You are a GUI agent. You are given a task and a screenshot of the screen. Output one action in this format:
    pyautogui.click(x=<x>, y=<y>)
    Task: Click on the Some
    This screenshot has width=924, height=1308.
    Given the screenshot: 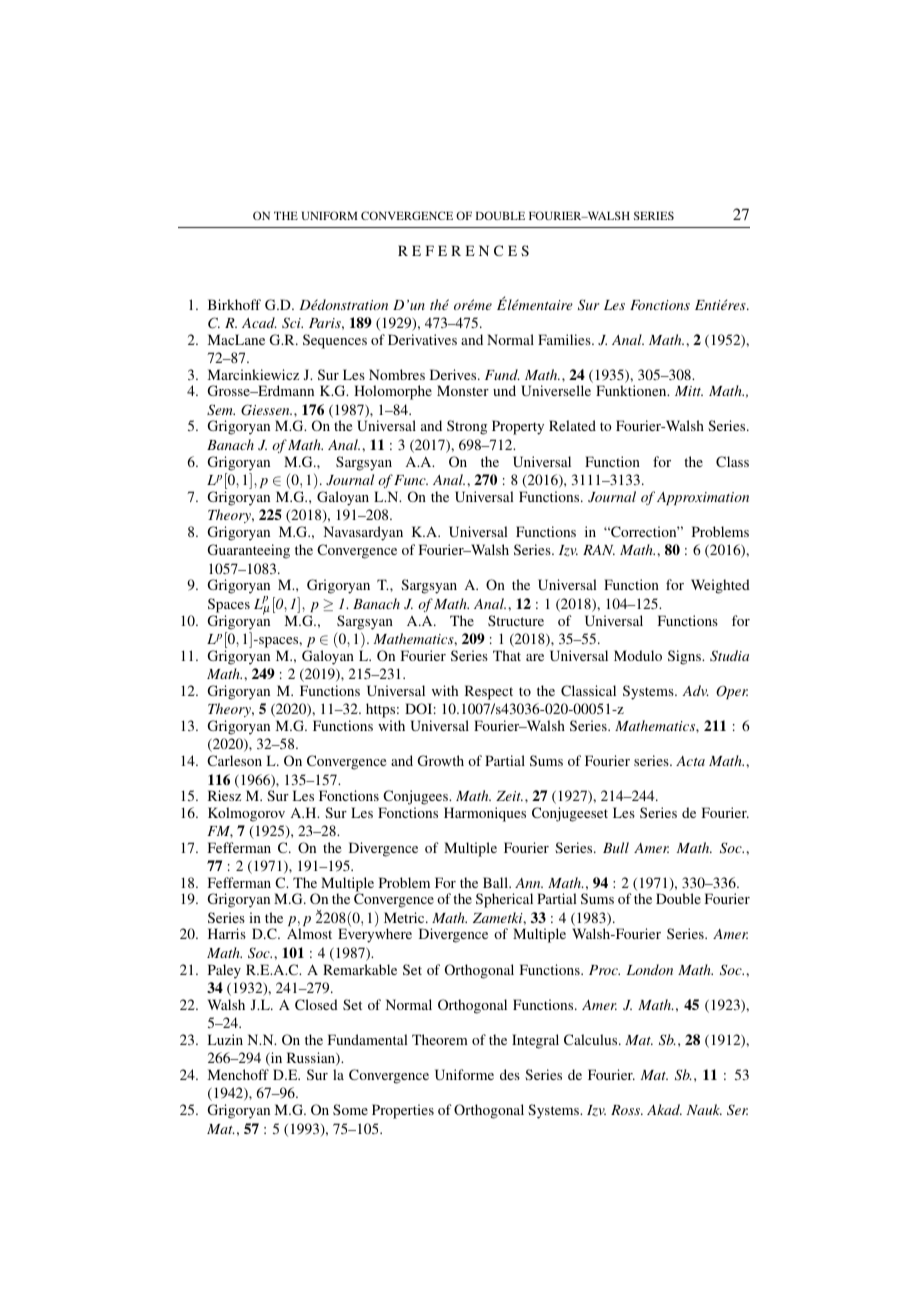 What is the action you would take?
    pyautogui.click(x=350, y=1109)
